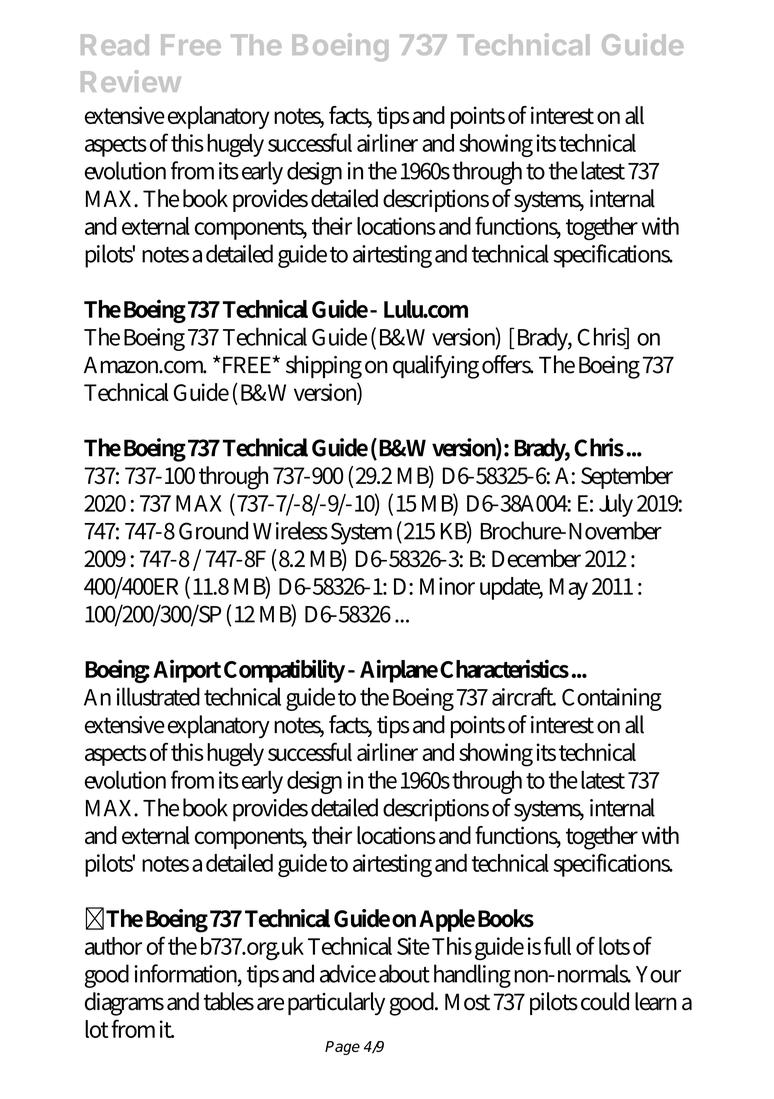 This document has width=774, height=1099. I want to click on Ground, so click(213, 530).
